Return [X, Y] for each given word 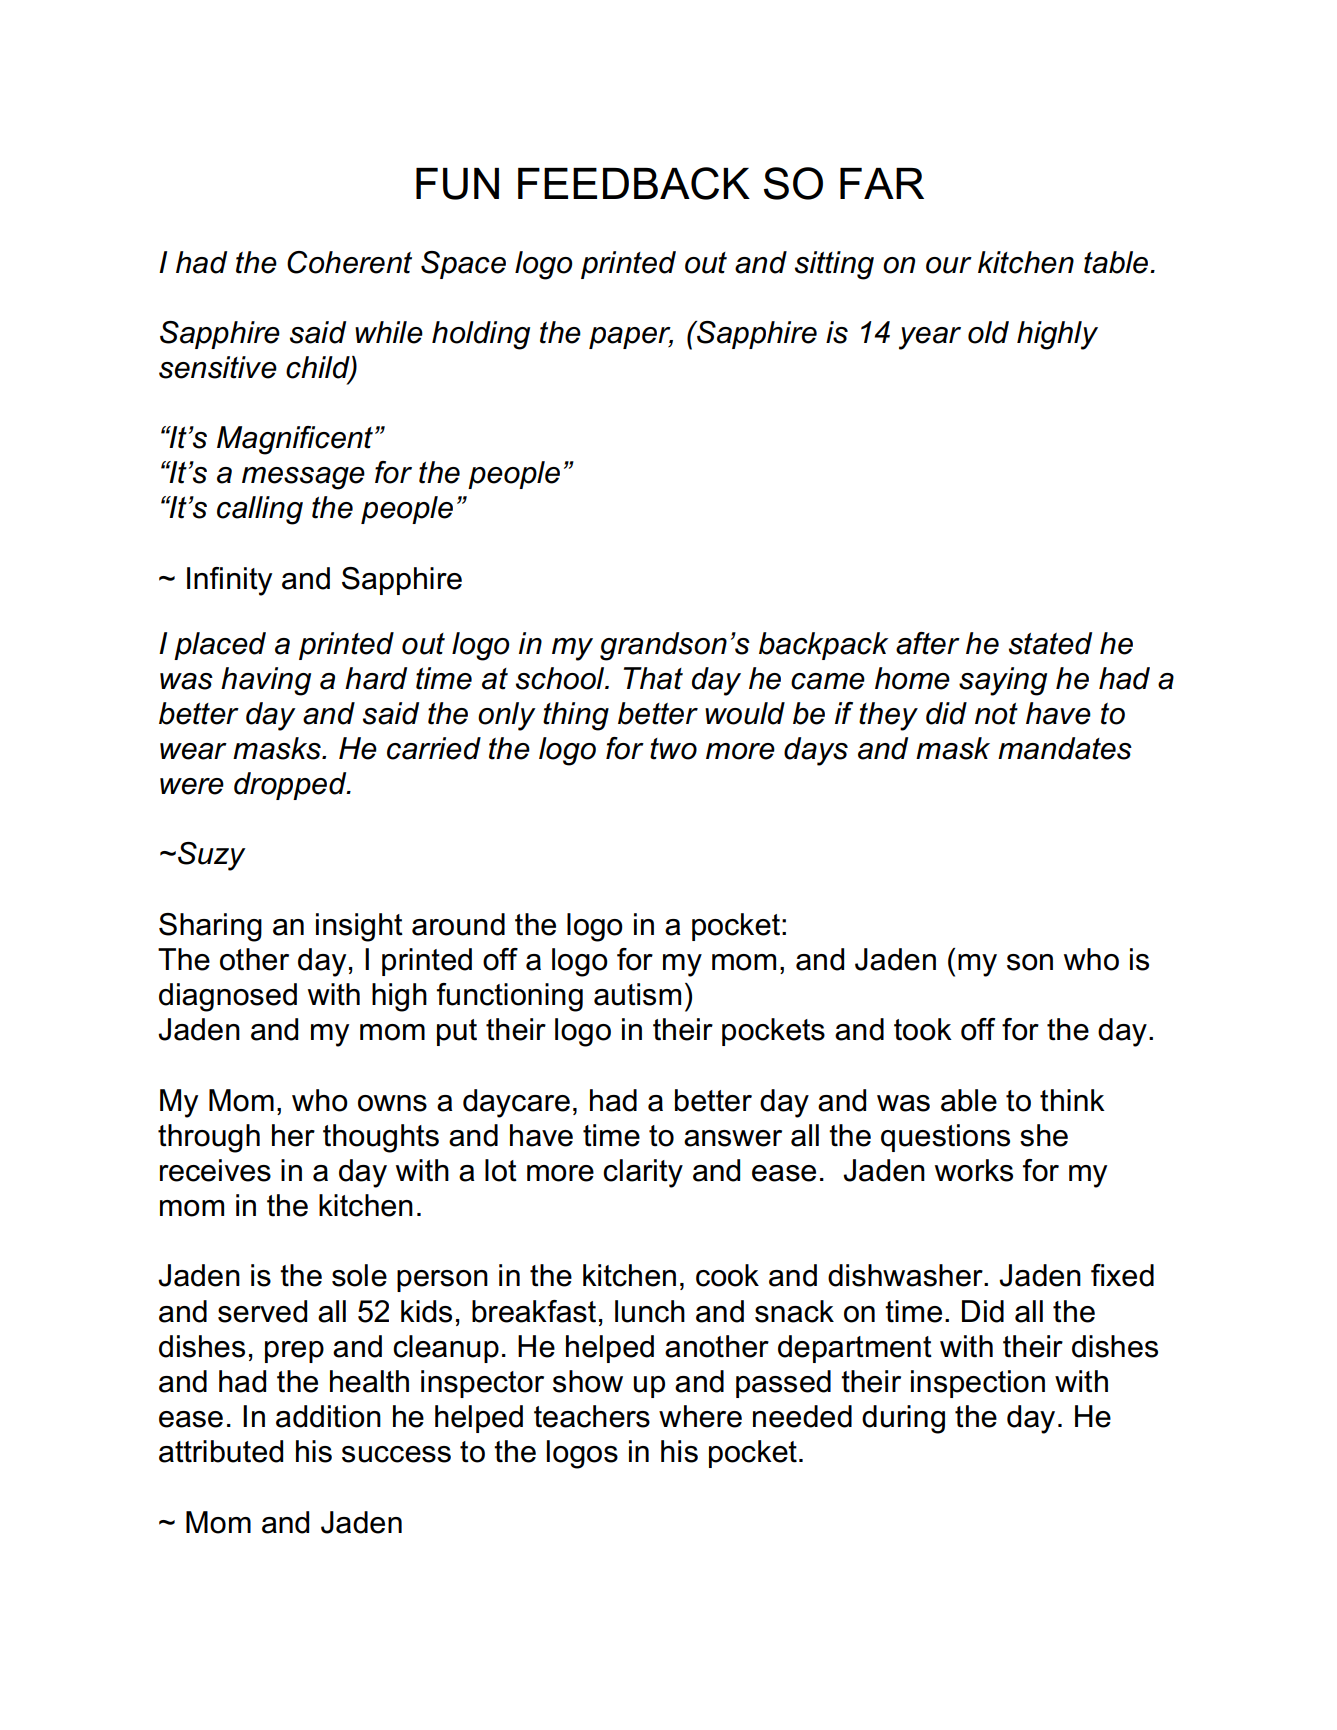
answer [733, 1138]
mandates [1065, 748]
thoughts [381, 1138]
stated [1050, 643]
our [949, 265]
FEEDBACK [634, 183]
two [673, 749]
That [653, 678]
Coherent [349, 262]
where [700, 1416]
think [1072, 1100]
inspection [978, 1384]
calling [260, 510]
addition [328, 1416]
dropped [291, 786]
